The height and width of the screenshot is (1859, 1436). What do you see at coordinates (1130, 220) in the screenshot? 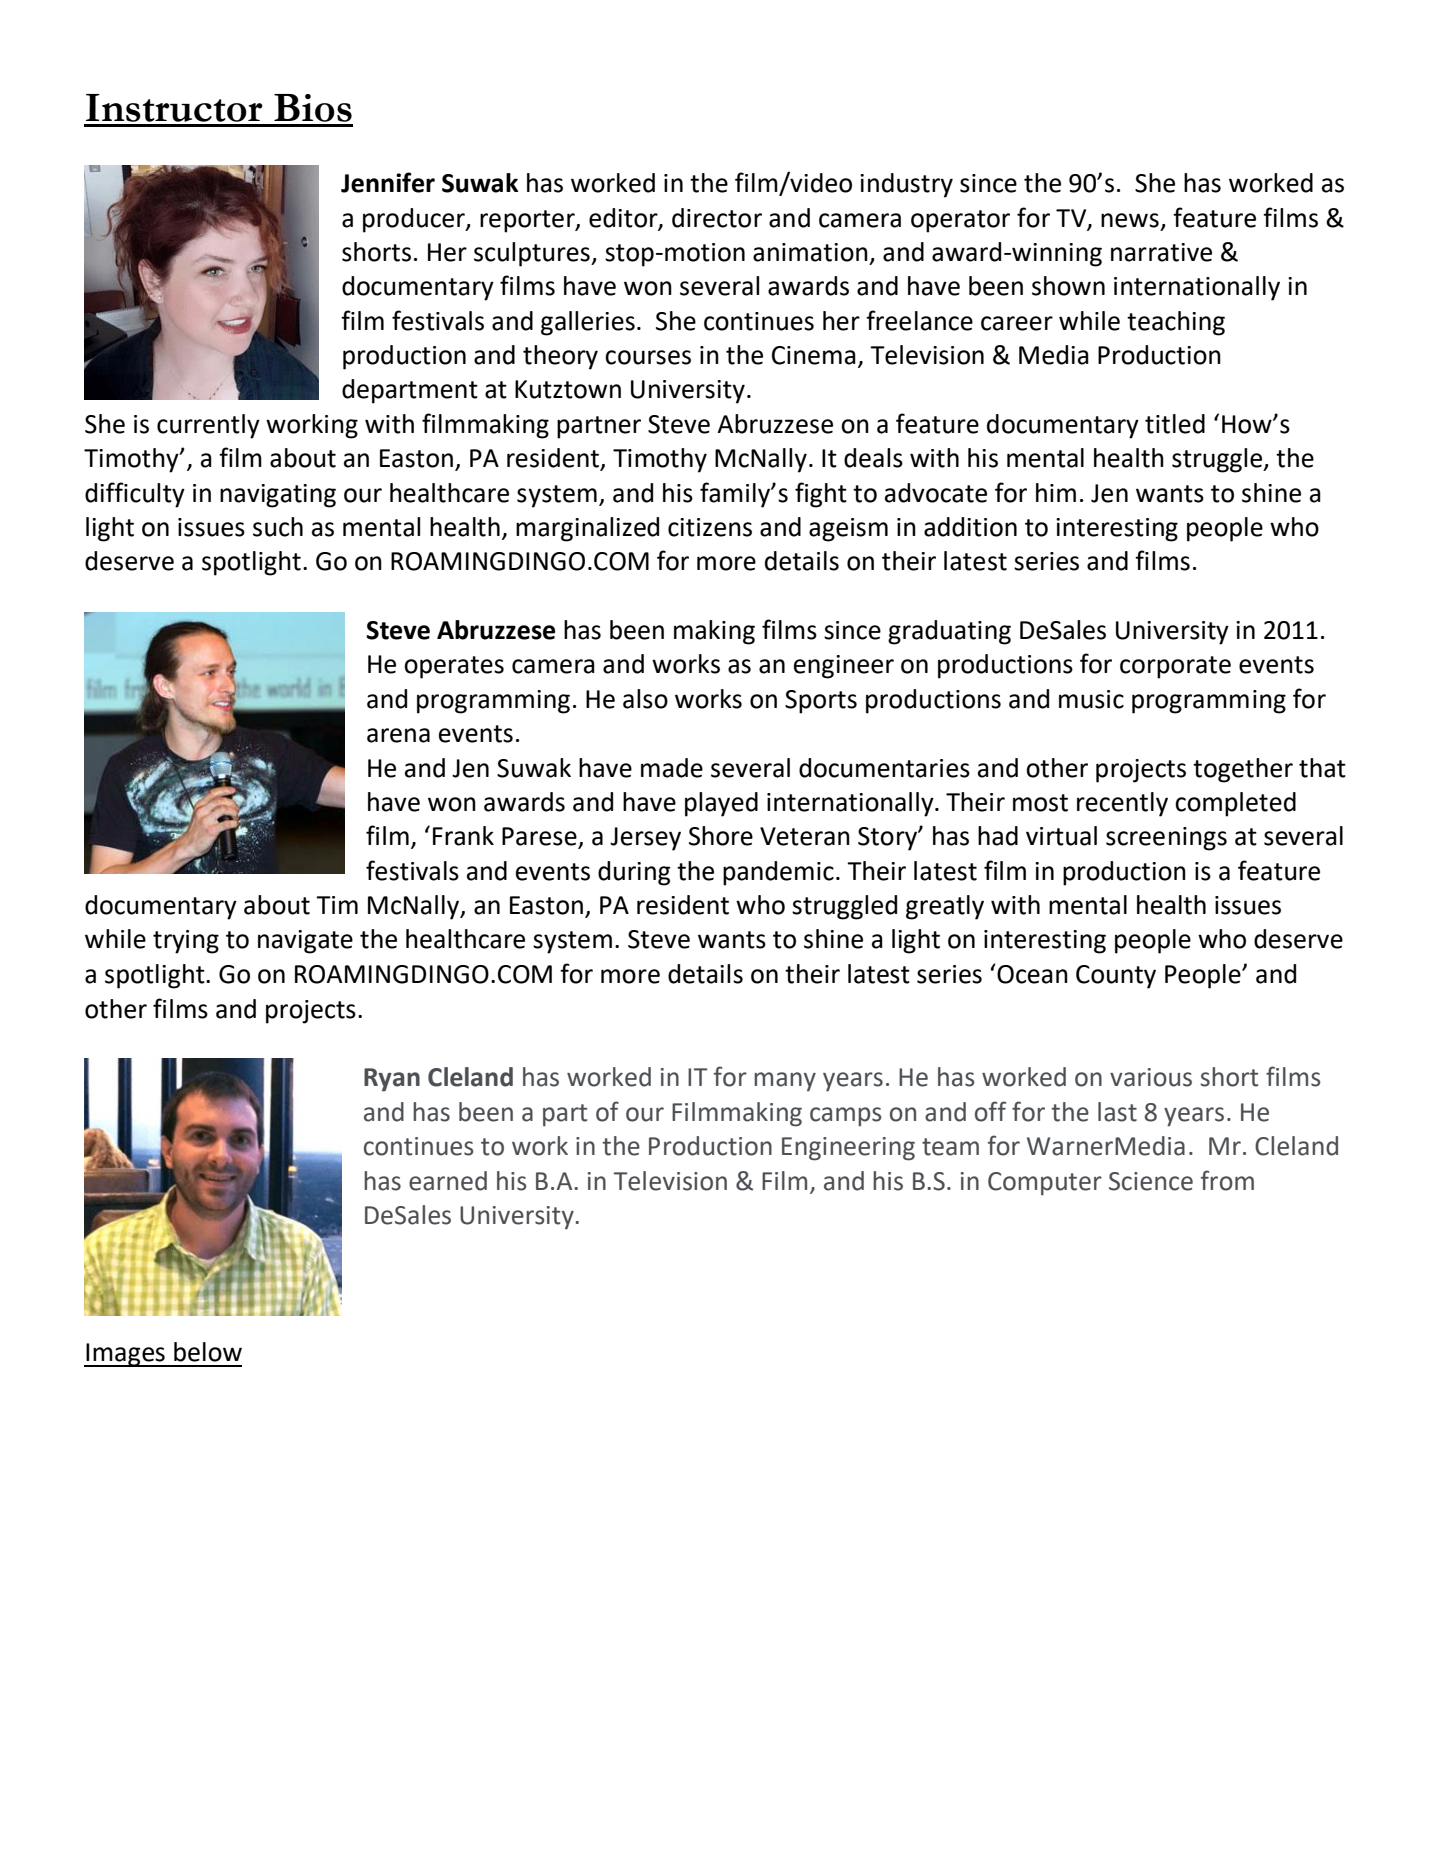
I see `news` at bounding box center [1130, 220].
